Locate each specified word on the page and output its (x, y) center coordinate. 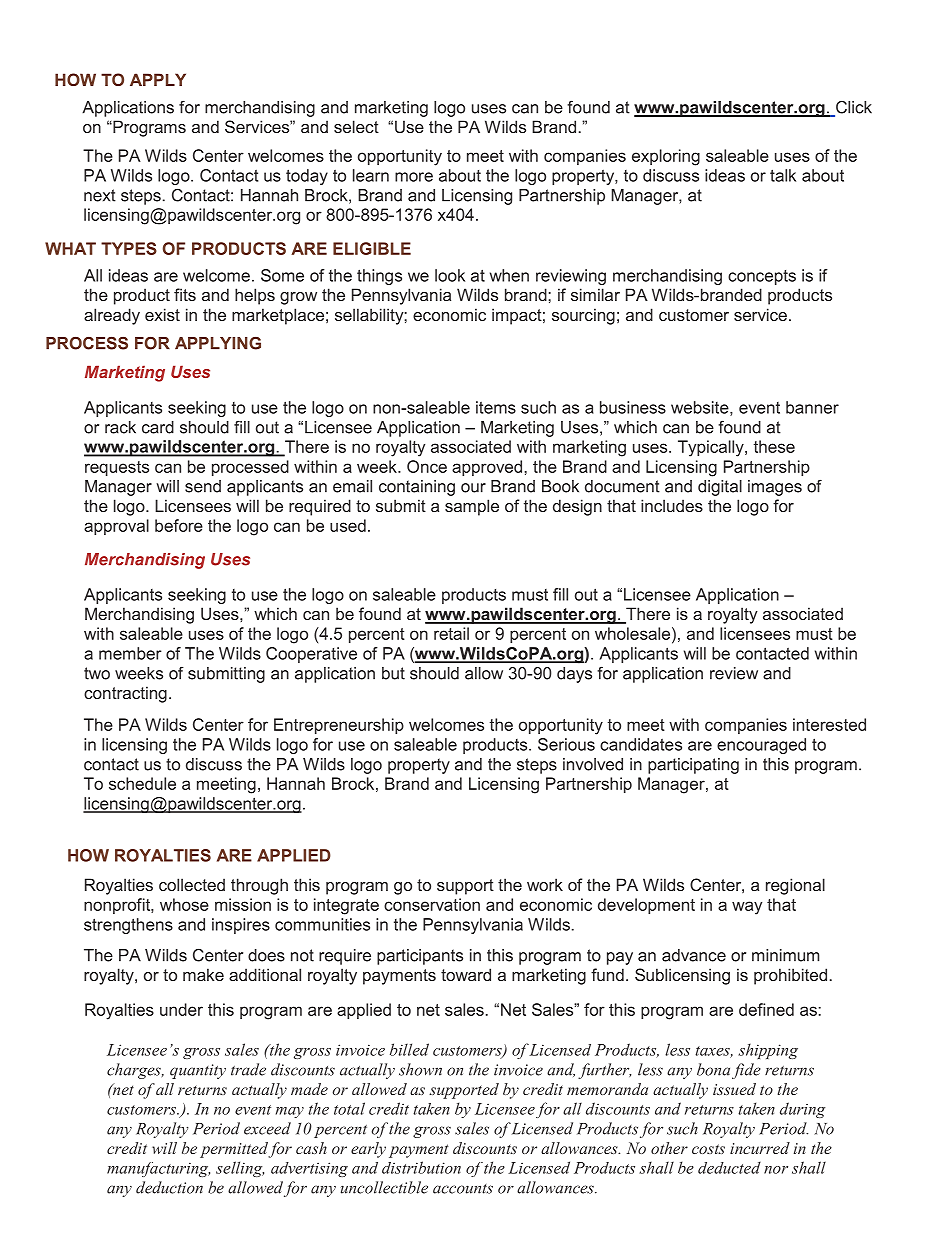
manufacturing (158, 1169)
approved (487, 468)
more (414, 177)
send (203, 486)
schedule (142, 783)
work (545, 884)
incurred (760, 1148)
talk (783, 175)
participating (693, 766)
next (100, 195)
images (775, 488)
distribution (421, 1167)
